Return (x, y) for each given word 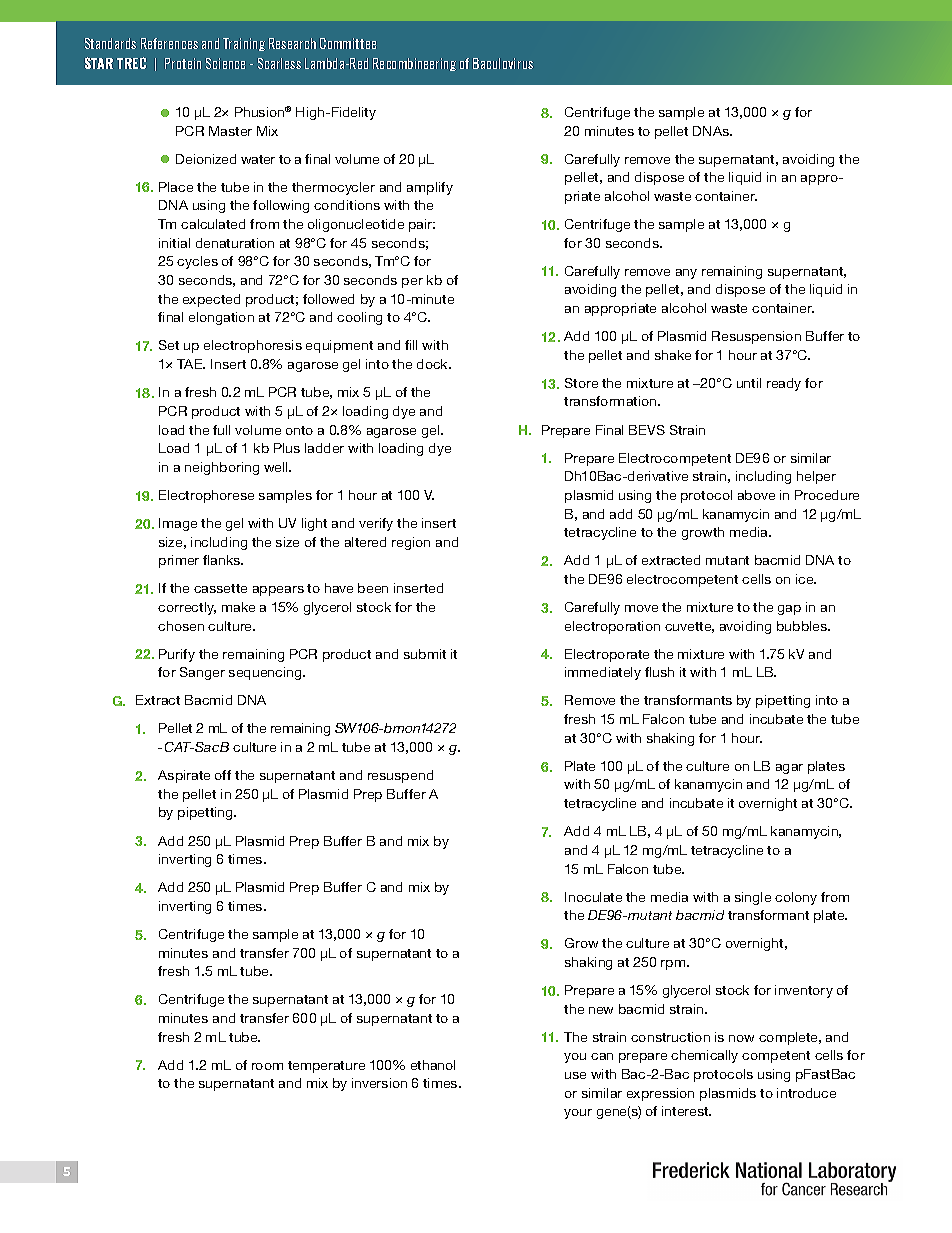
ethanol (433, 1065)
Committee (348, 43)
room (267, 1066)
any (686, 274)
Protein (183, 63)
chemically (704, 1056)
